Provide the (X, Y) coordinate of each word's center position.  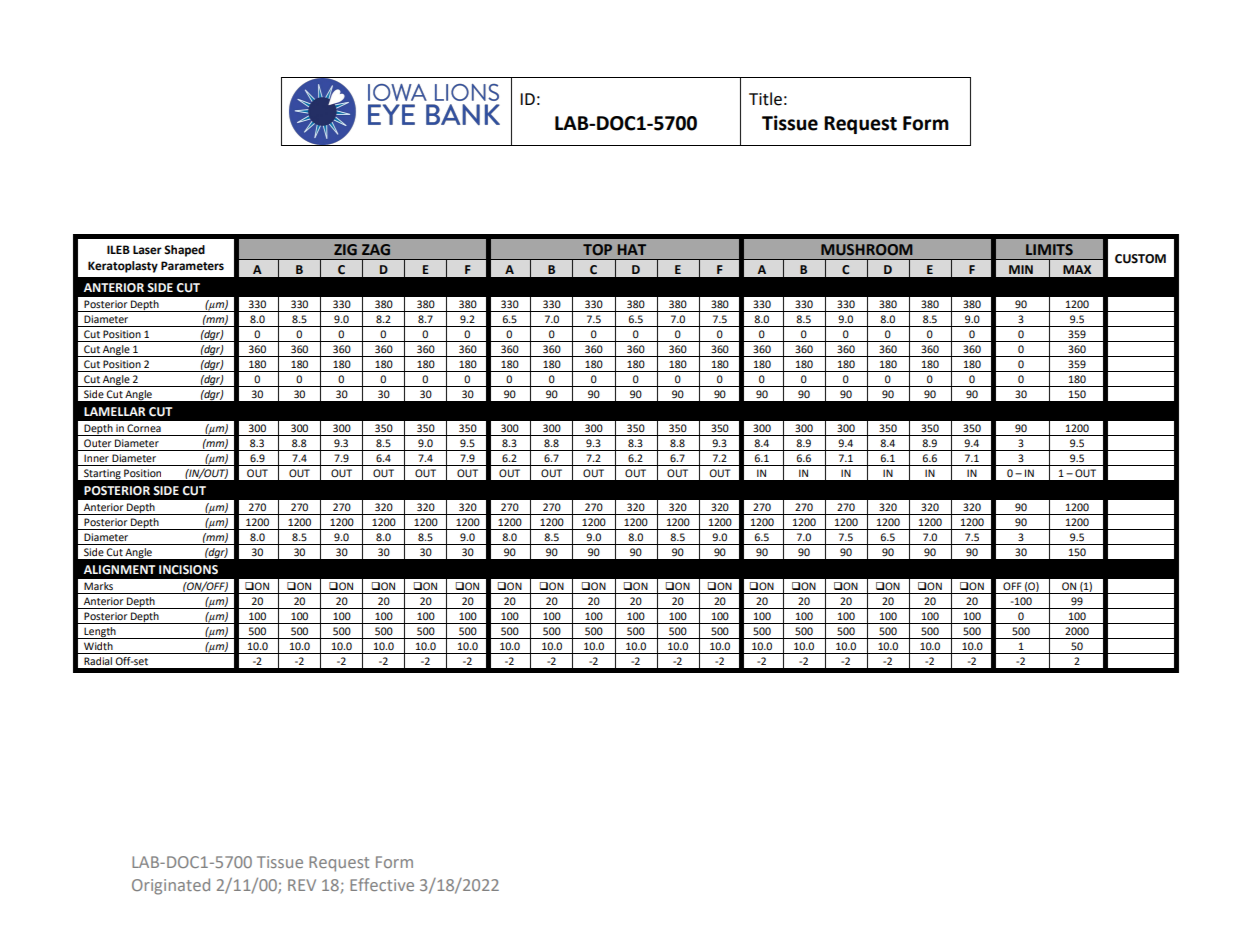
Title (765, 99)
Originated (171, 886)
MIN (1021, 269)
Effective (382, 884)
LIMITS (1049, 249)
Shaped (184, 251)
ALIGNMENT (119, 570)
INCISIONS (188, 570)
